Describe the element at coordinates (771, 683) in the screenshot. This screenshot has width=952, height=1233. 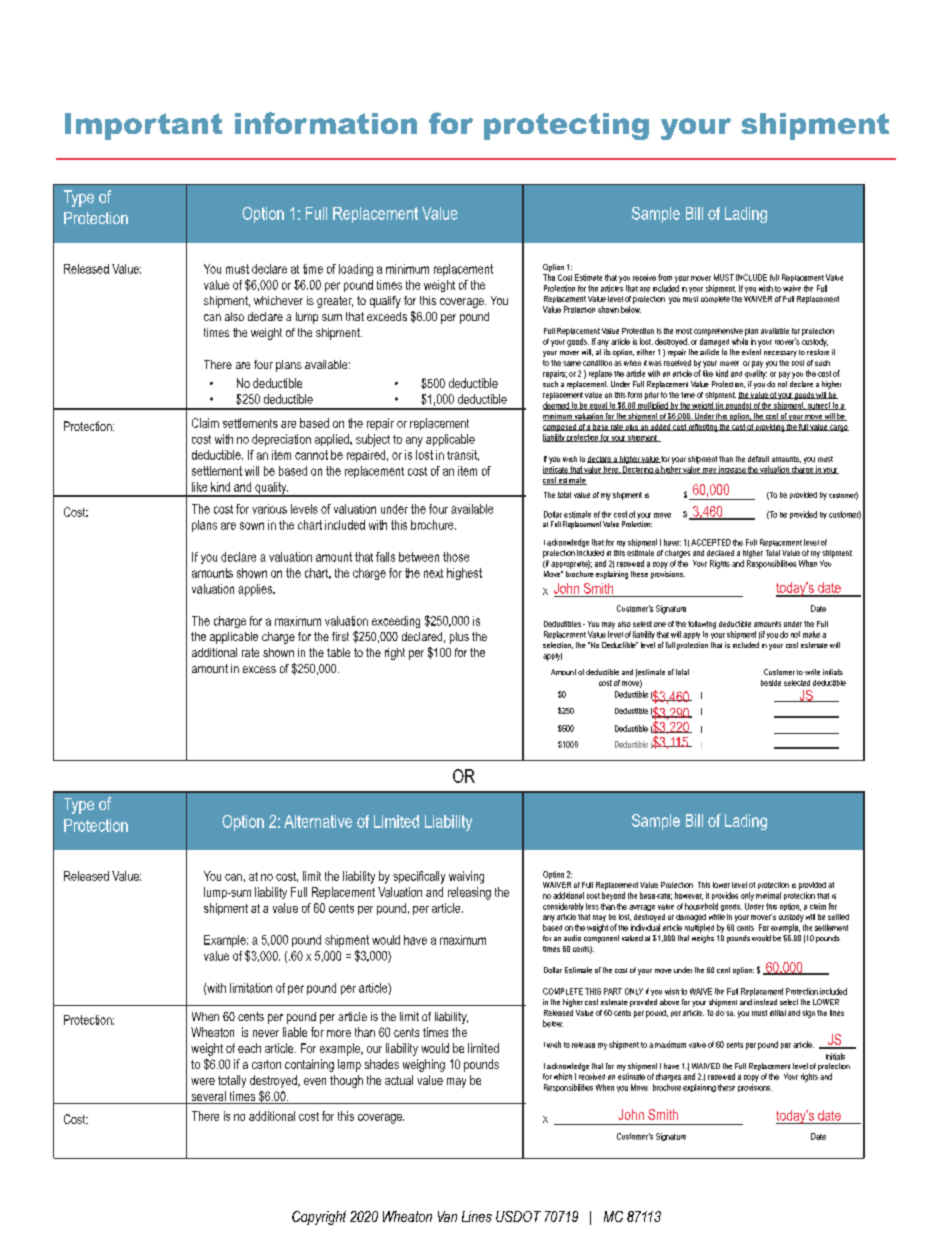
I see `beside` at that location.
